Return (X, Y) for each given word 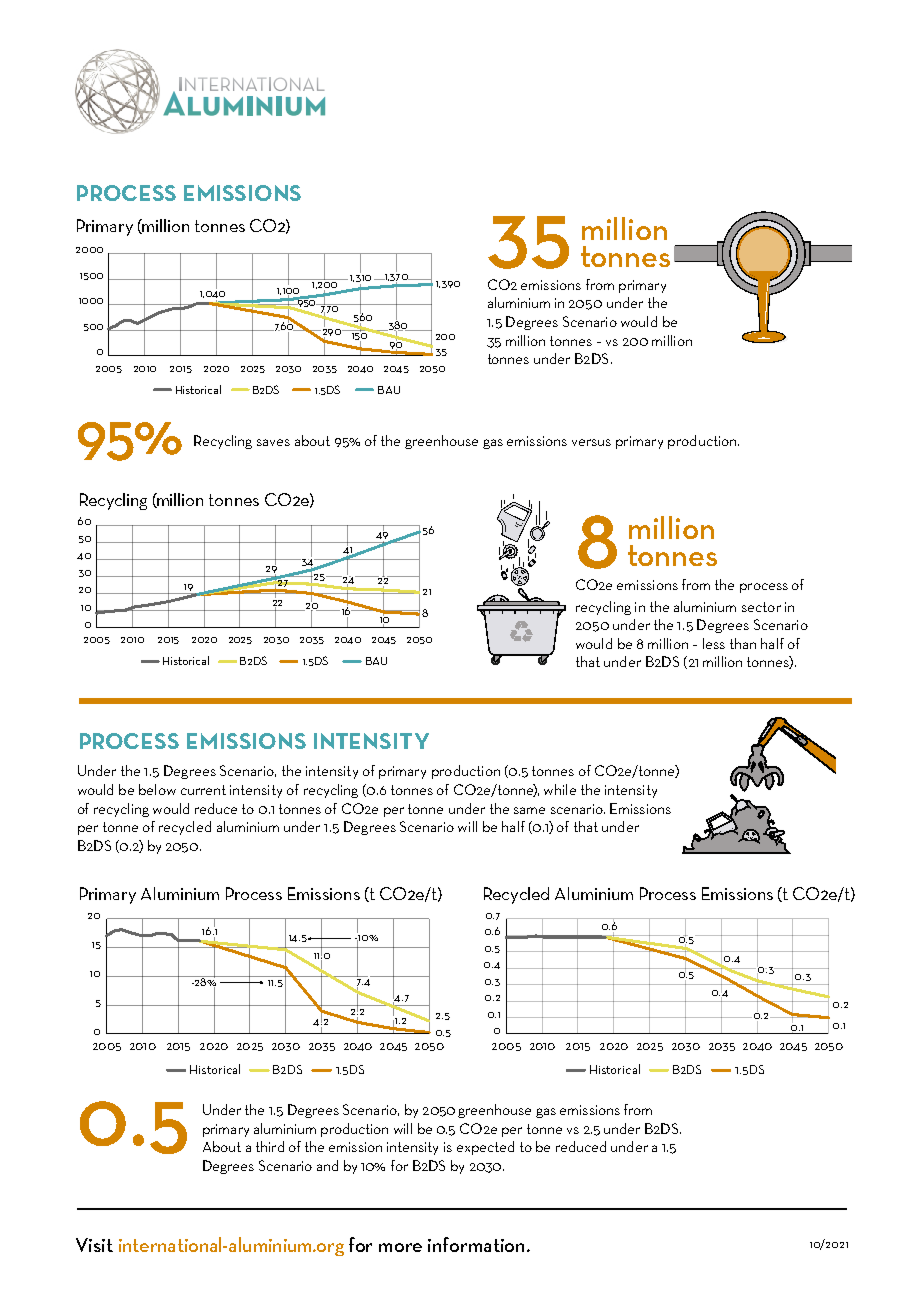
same (529, 810)
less (714, 643)
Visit (94, 1245)
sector (761, 607)
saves (273, 442)
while (560, 789)
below (157, 789)
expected (485, 1148)
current (203, 790)
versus (591, 442)
